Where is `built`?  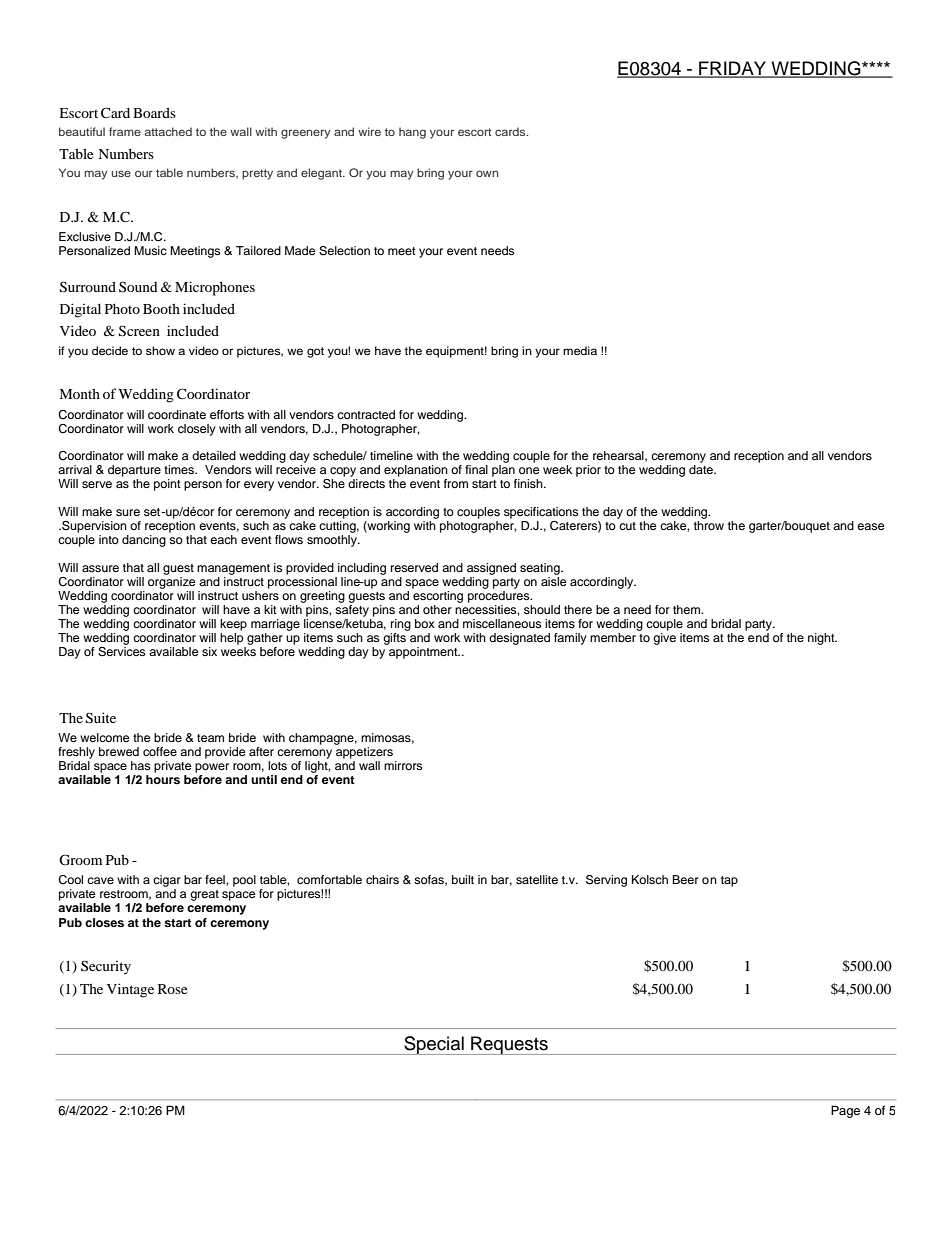
built is located at coordinates (463, 879).
